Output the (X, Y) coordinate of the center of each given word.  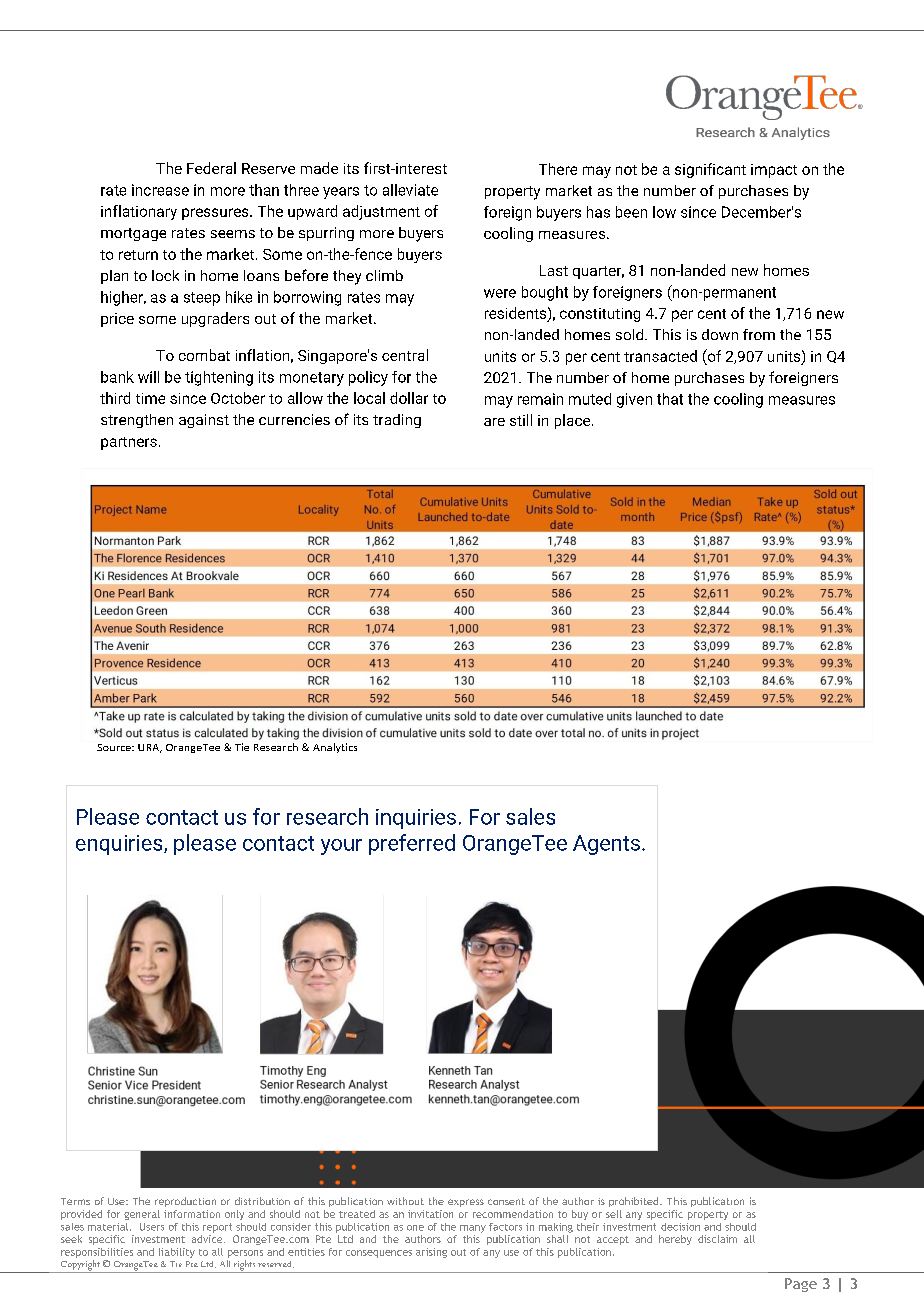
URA (150, 748)
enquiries (120, 845)
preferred (412, 844)
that (670, 399)
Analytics (335, 748)
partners (129, 443)
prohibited (635, 1202)
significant (710, 170)
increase (160, 190)
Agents (606, 845)
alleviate (410, 190)
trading (397, 421)
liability (177, 1253)
